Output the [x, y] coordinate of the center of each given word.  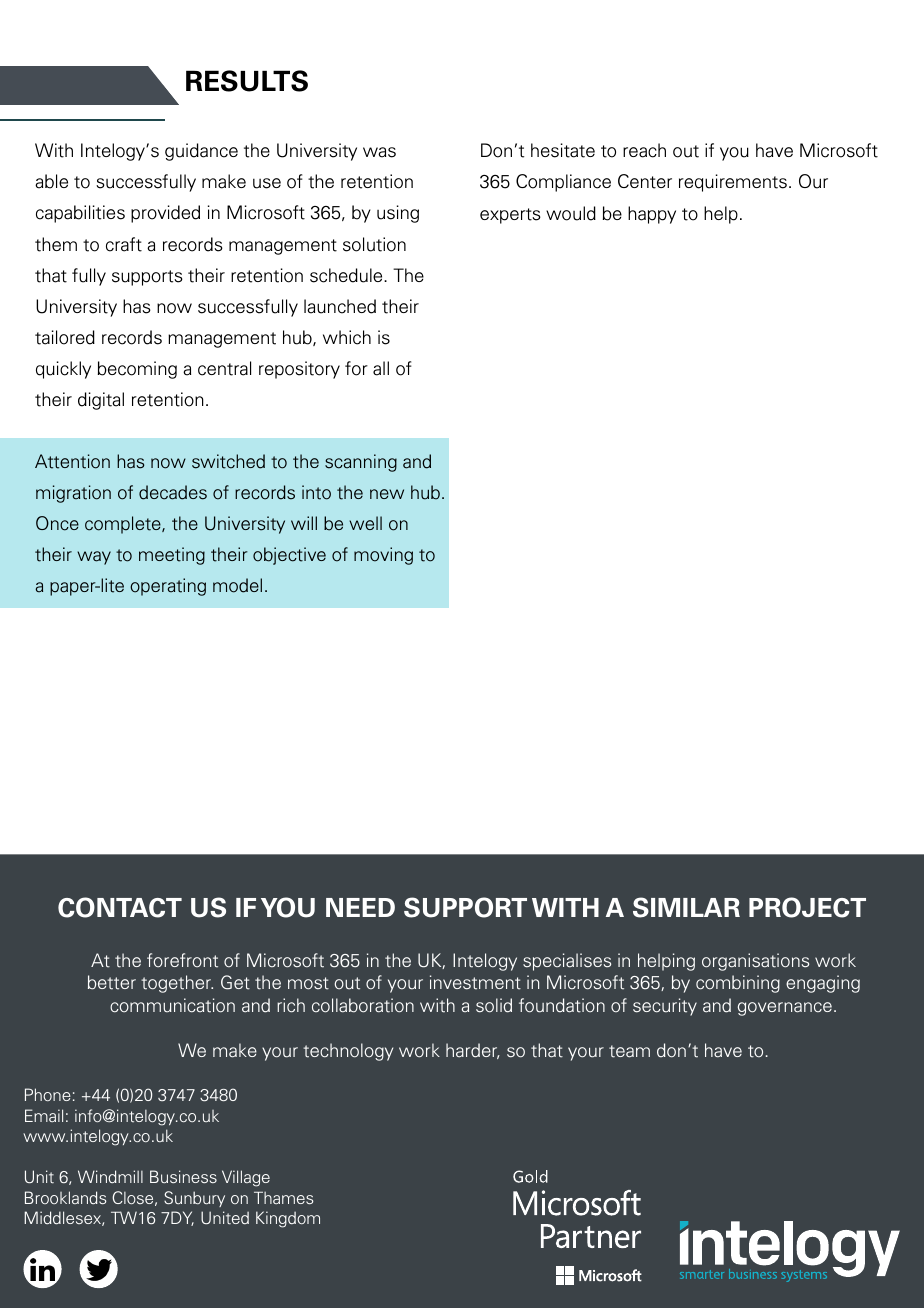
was [379, 152]
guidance [201, 152]
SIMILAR [686, 907]
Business [183, 1176]
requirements [733, 183]
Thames [283, 1198]
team [629, 1051]
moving [383, 556]
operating [168, 587]
